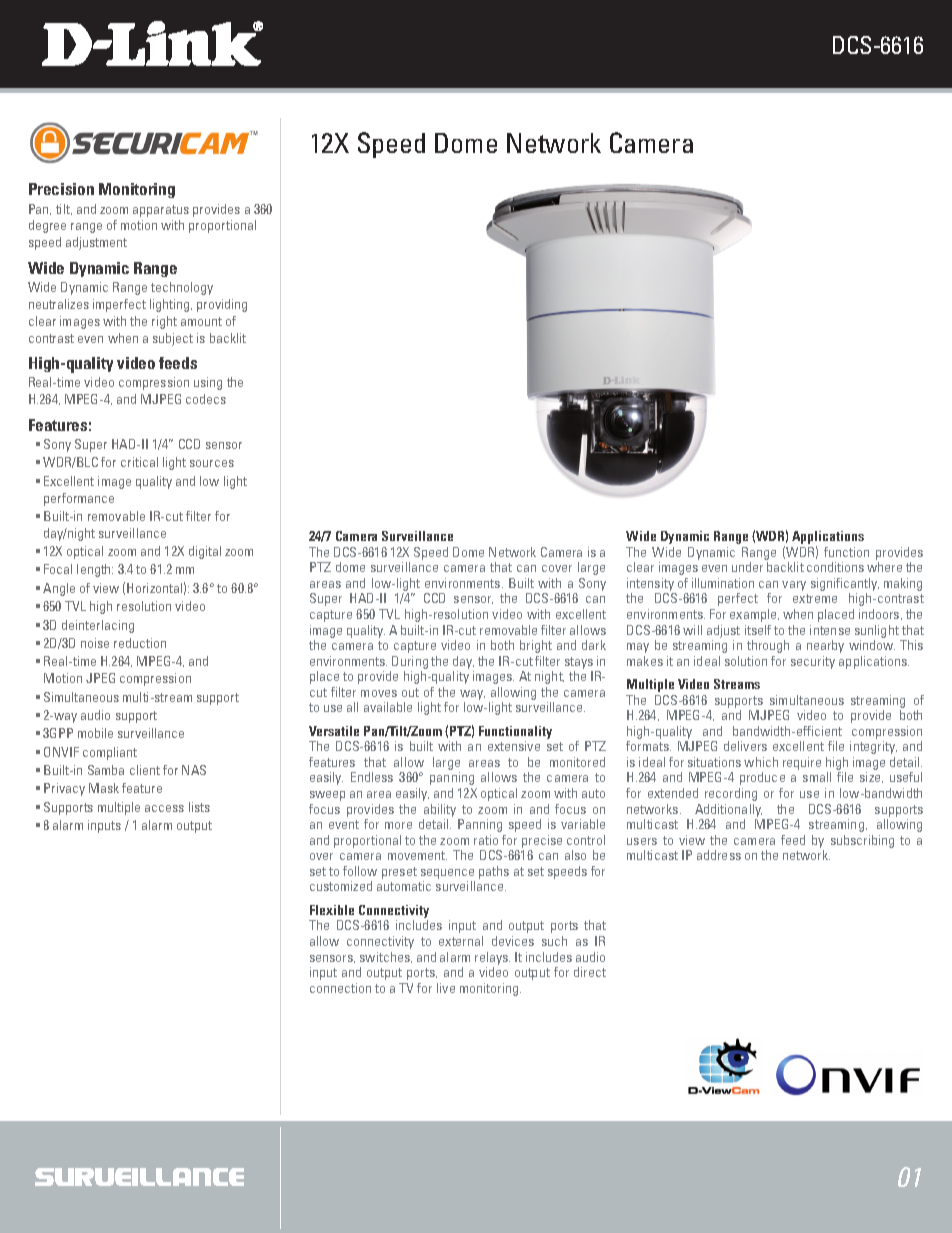  I want to click on length, so click(95, 570).
